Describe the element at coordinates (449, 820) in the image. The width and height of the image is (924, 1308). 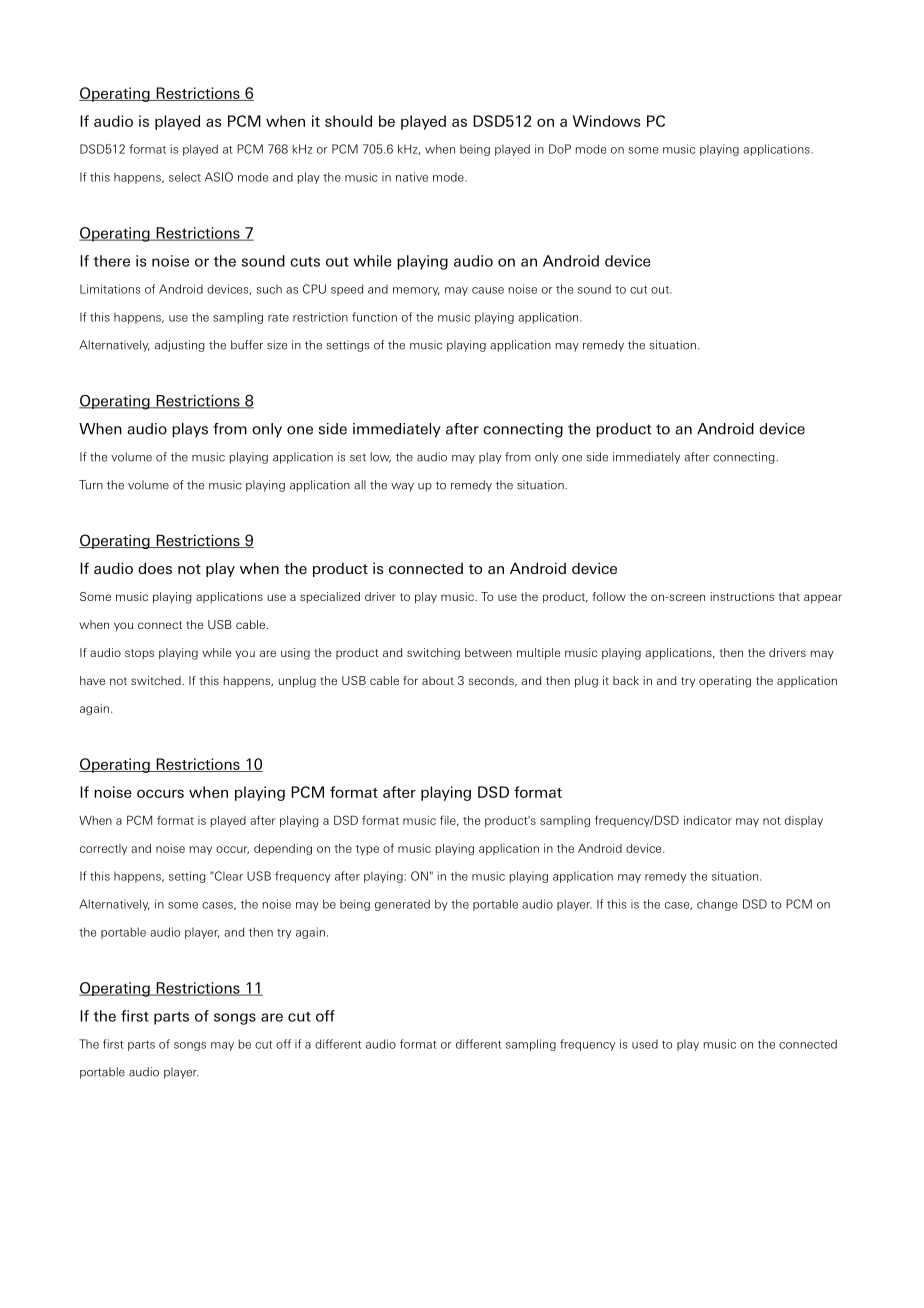
I see `file` at that location.
